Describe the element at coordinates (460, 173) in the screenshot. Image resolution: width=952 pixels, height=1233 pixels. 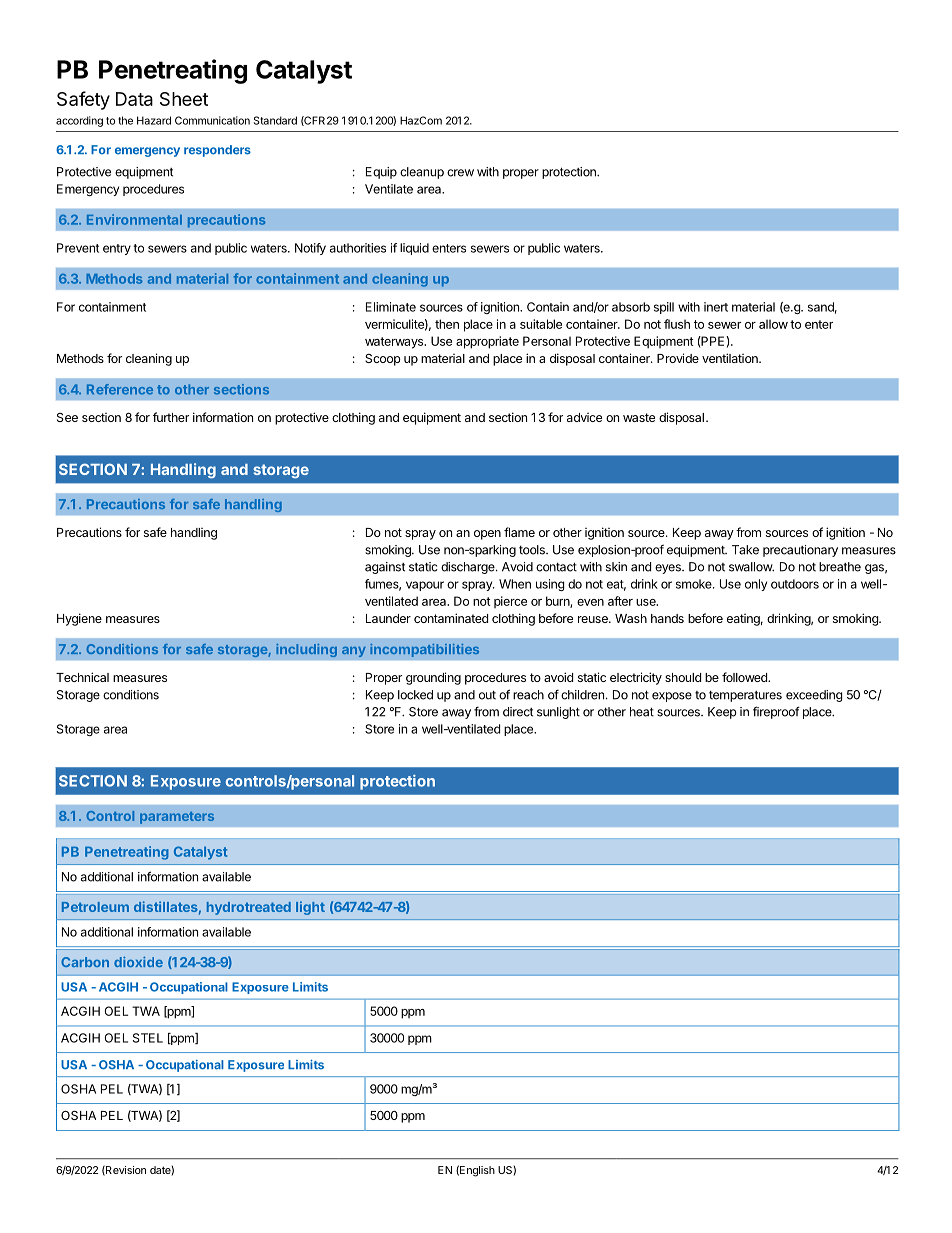
I see `crew` at that location.
